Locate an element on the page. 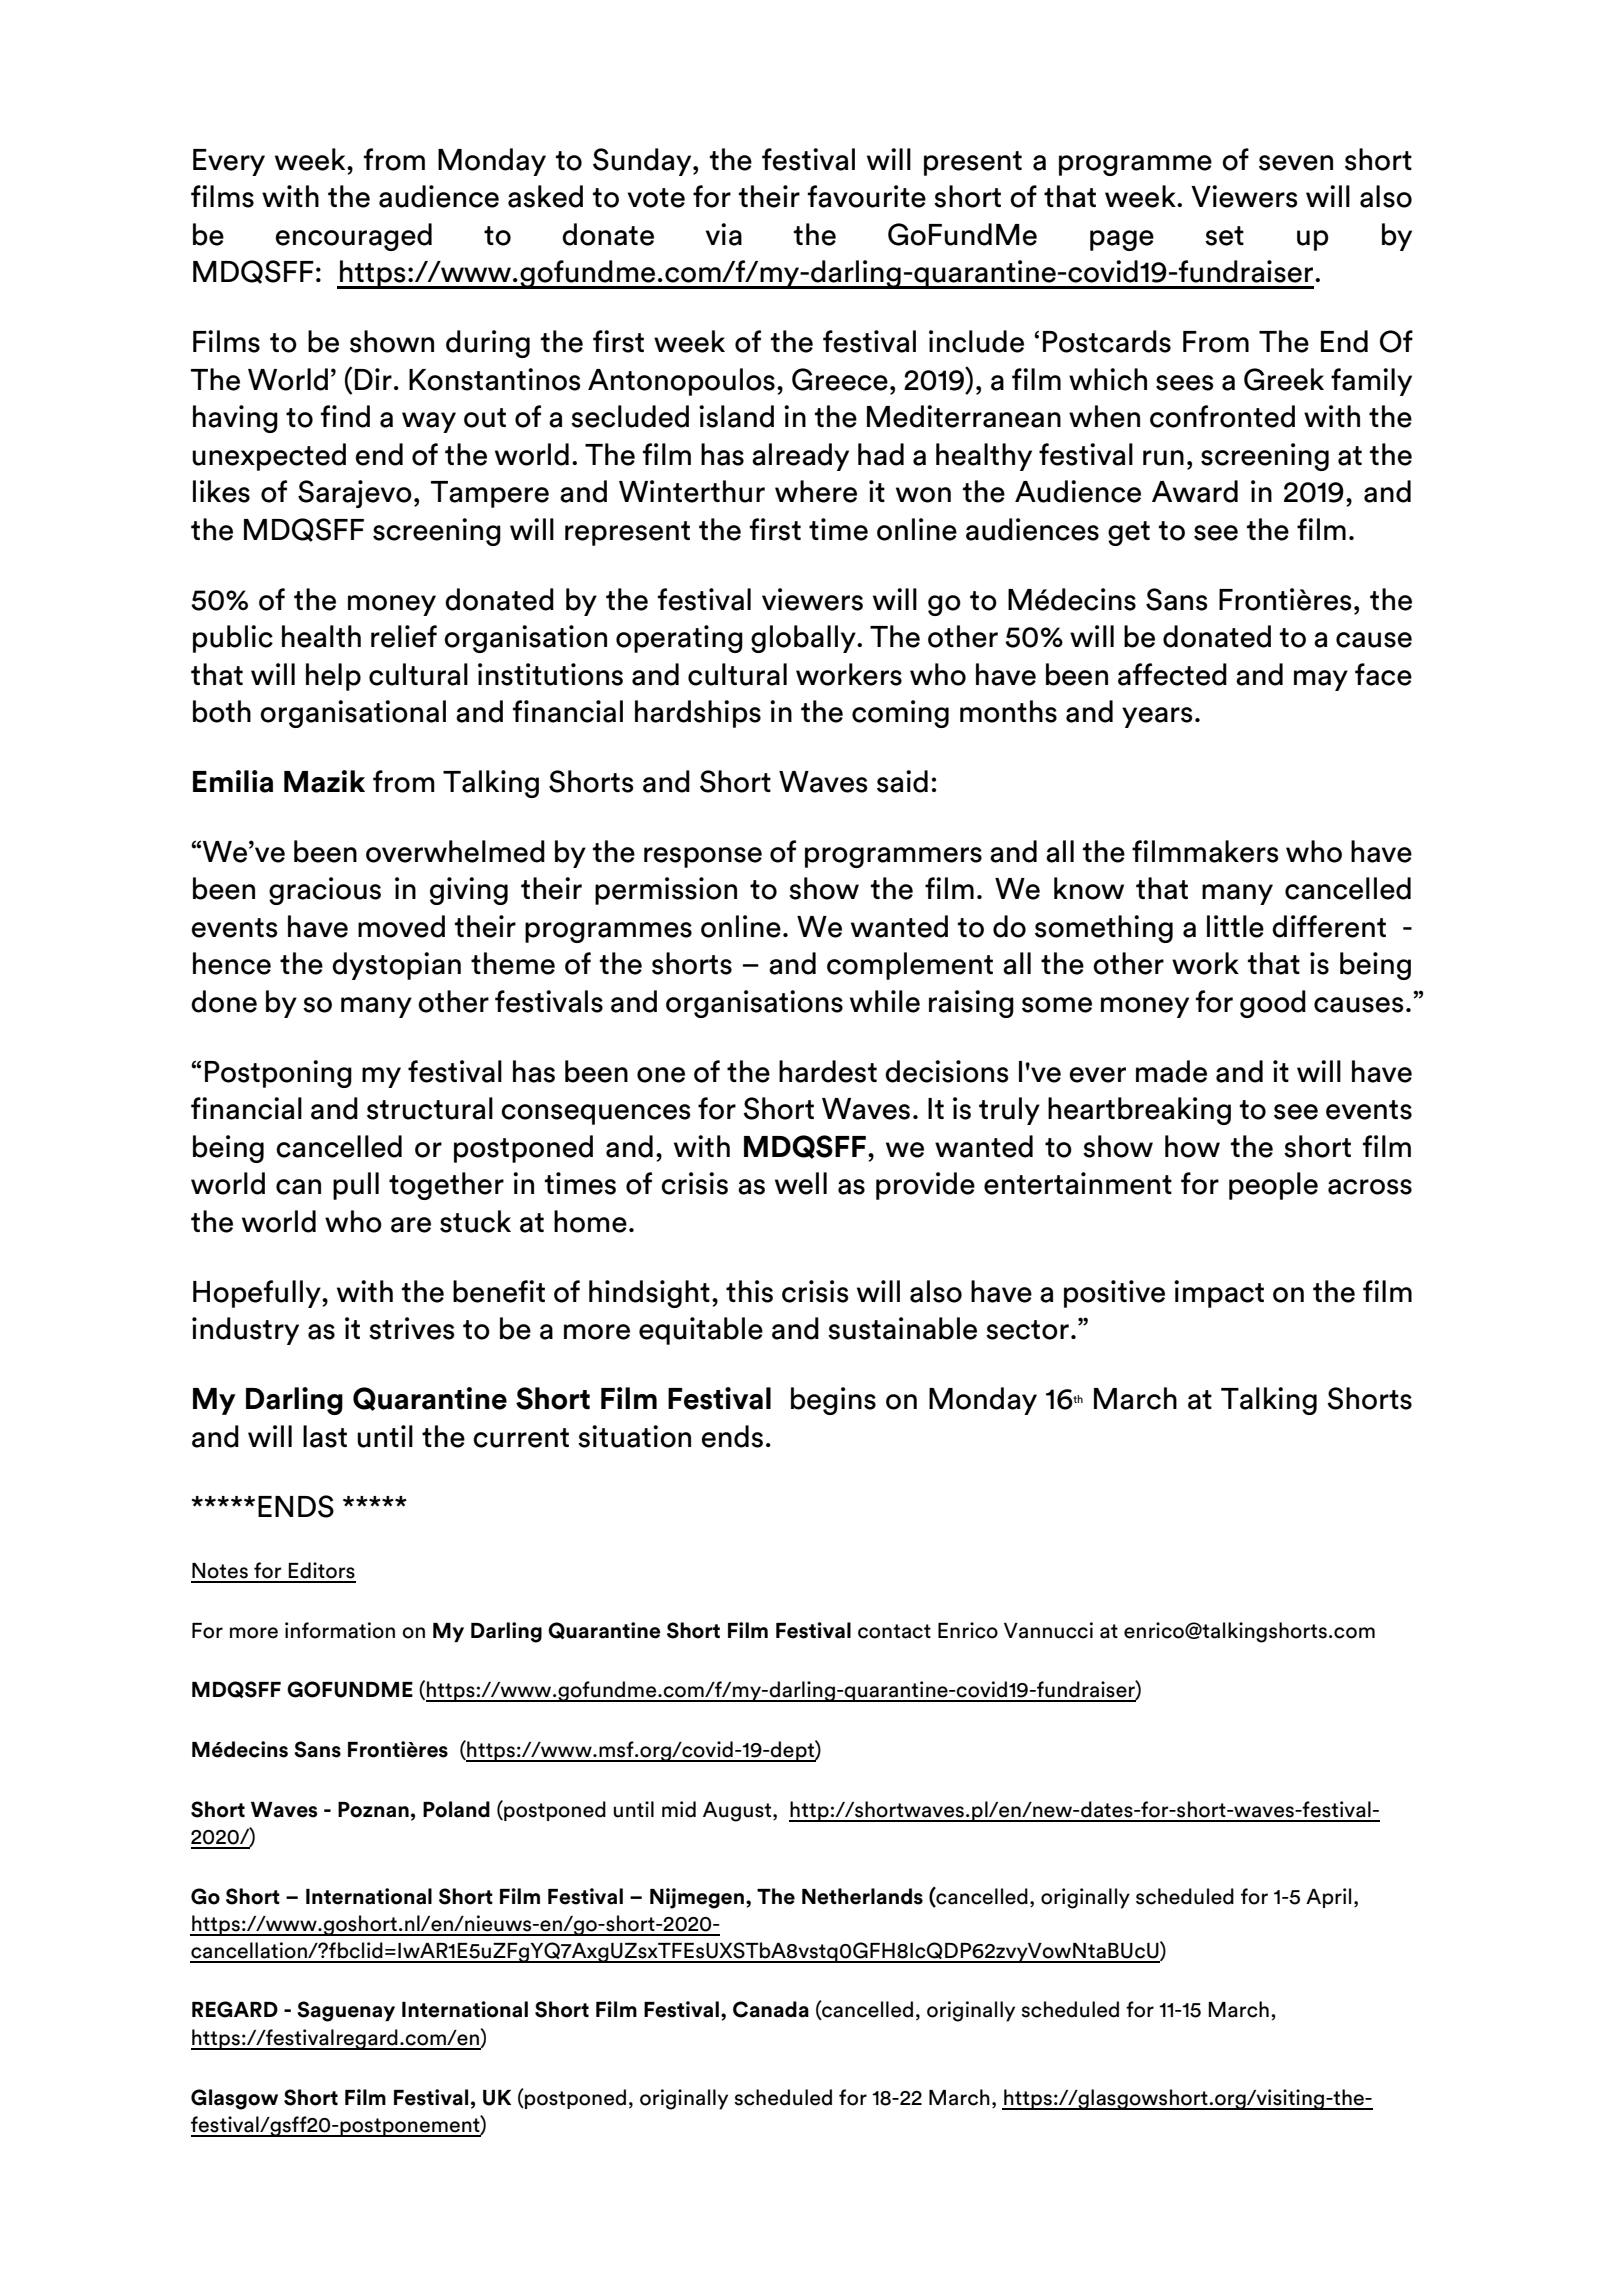  strives is located at coordinates (411, 1328).
